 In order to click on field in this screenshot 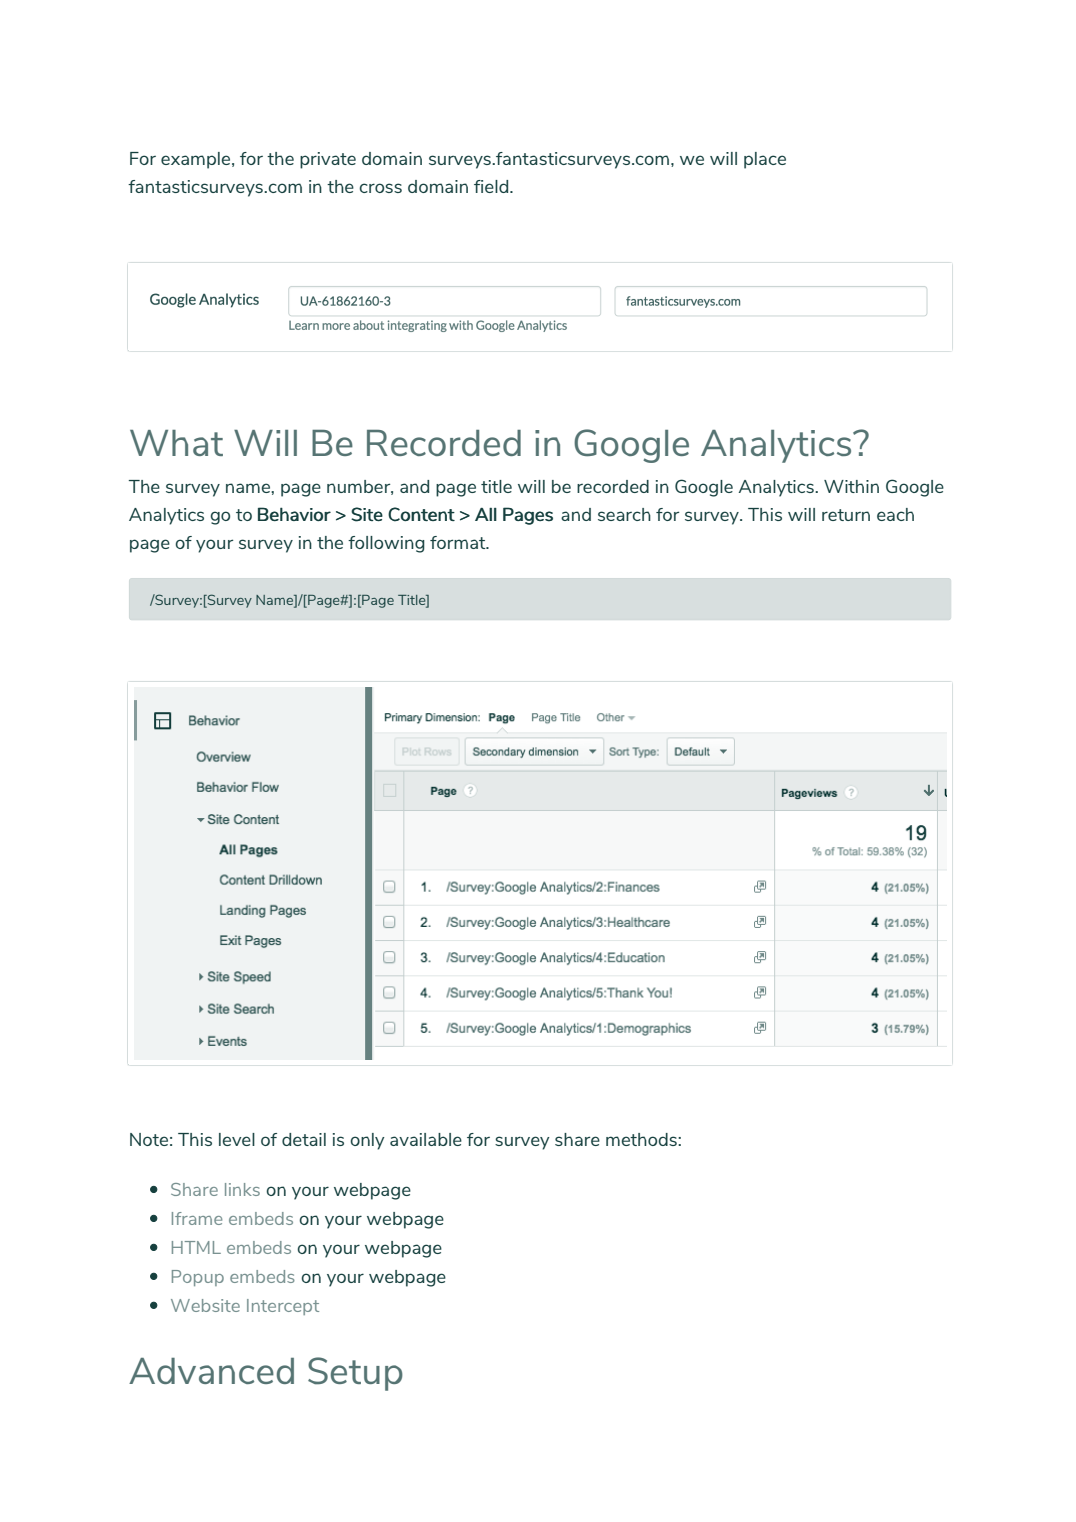, I will do `click(492, 186)`.
